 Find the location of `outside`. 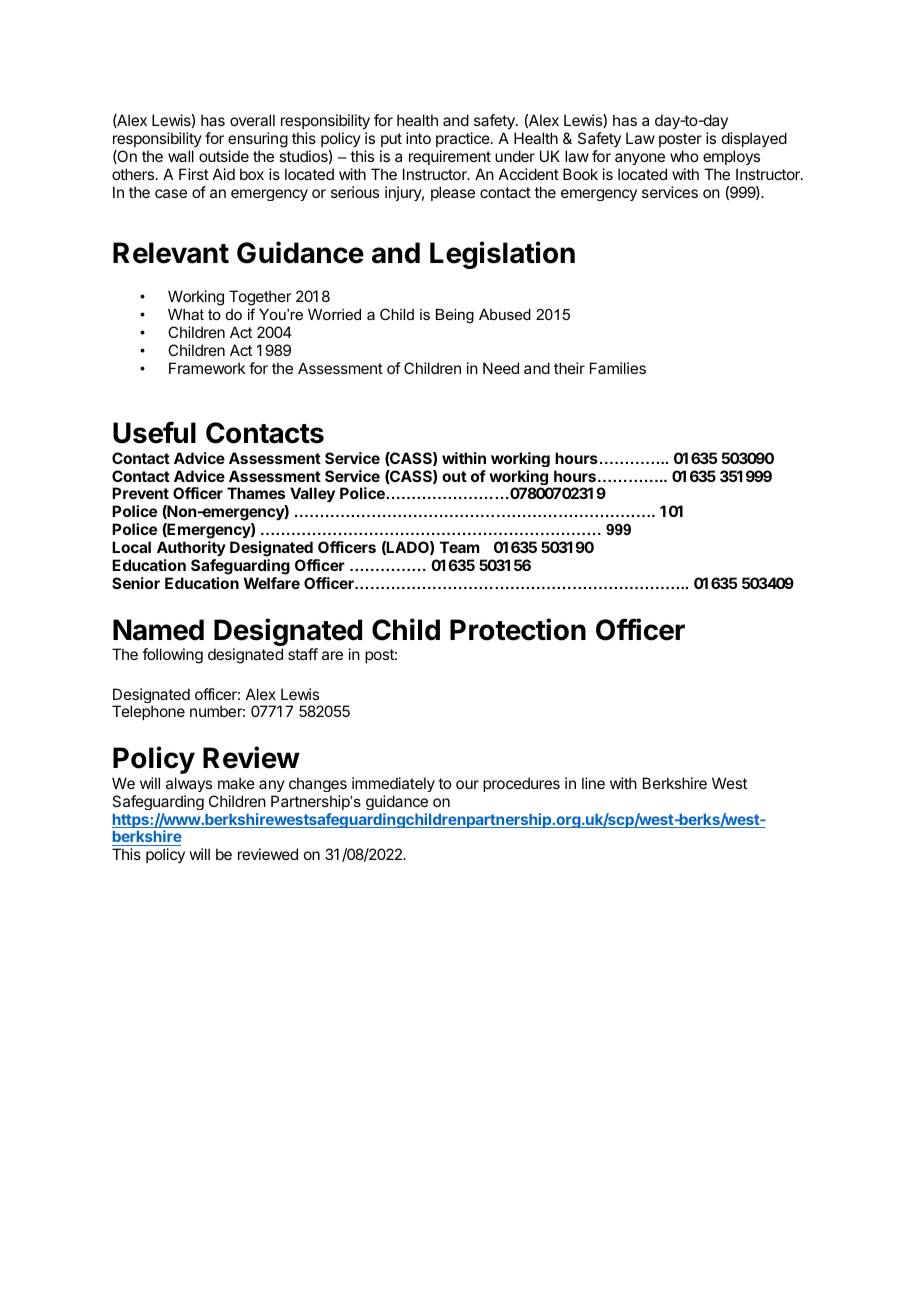

outside is located at coordinates (224, 156).
